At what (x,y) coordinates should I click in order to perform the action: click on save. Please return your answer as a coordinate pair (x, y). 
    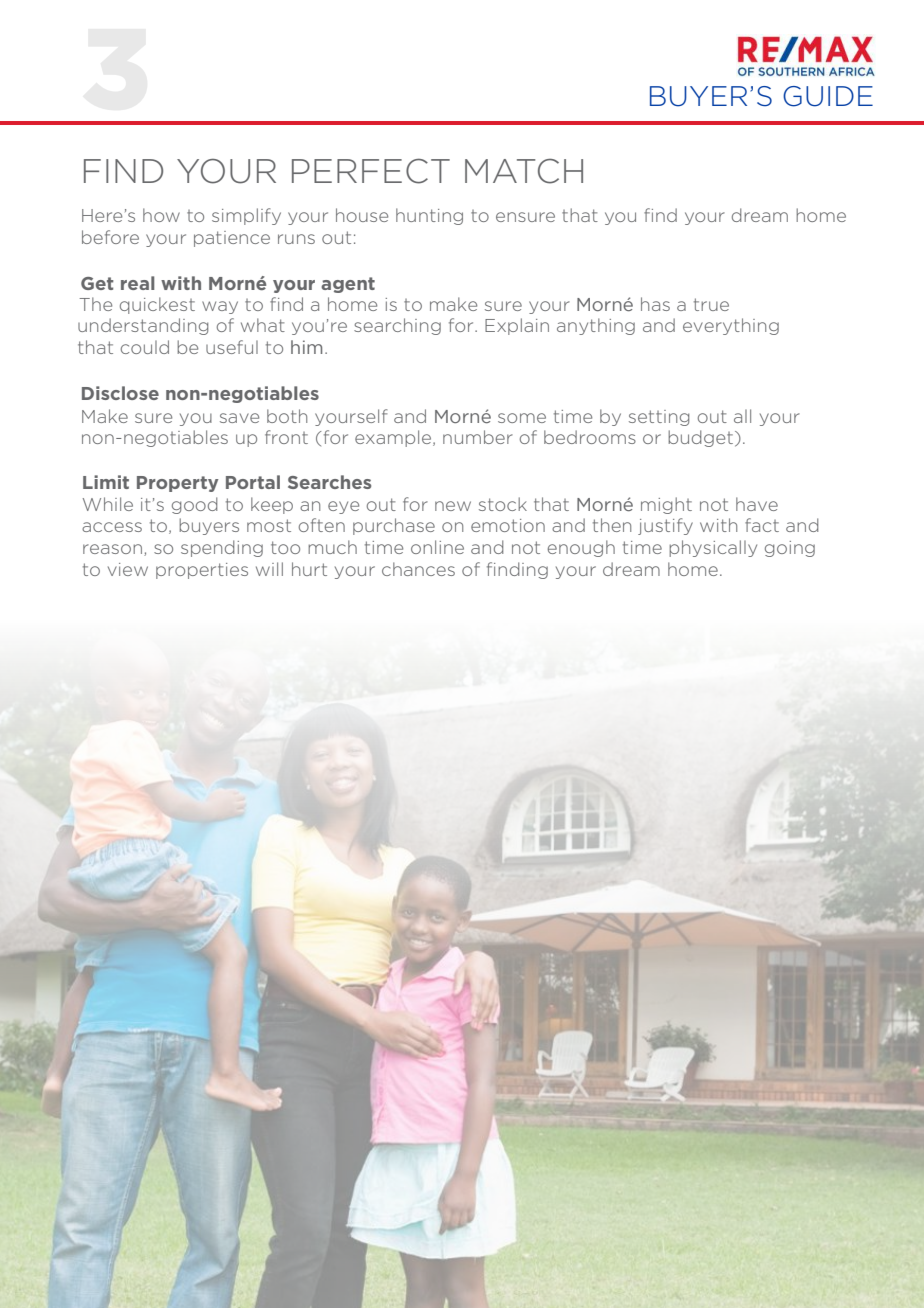
    Looking at the image, I should click on (239, 418).
